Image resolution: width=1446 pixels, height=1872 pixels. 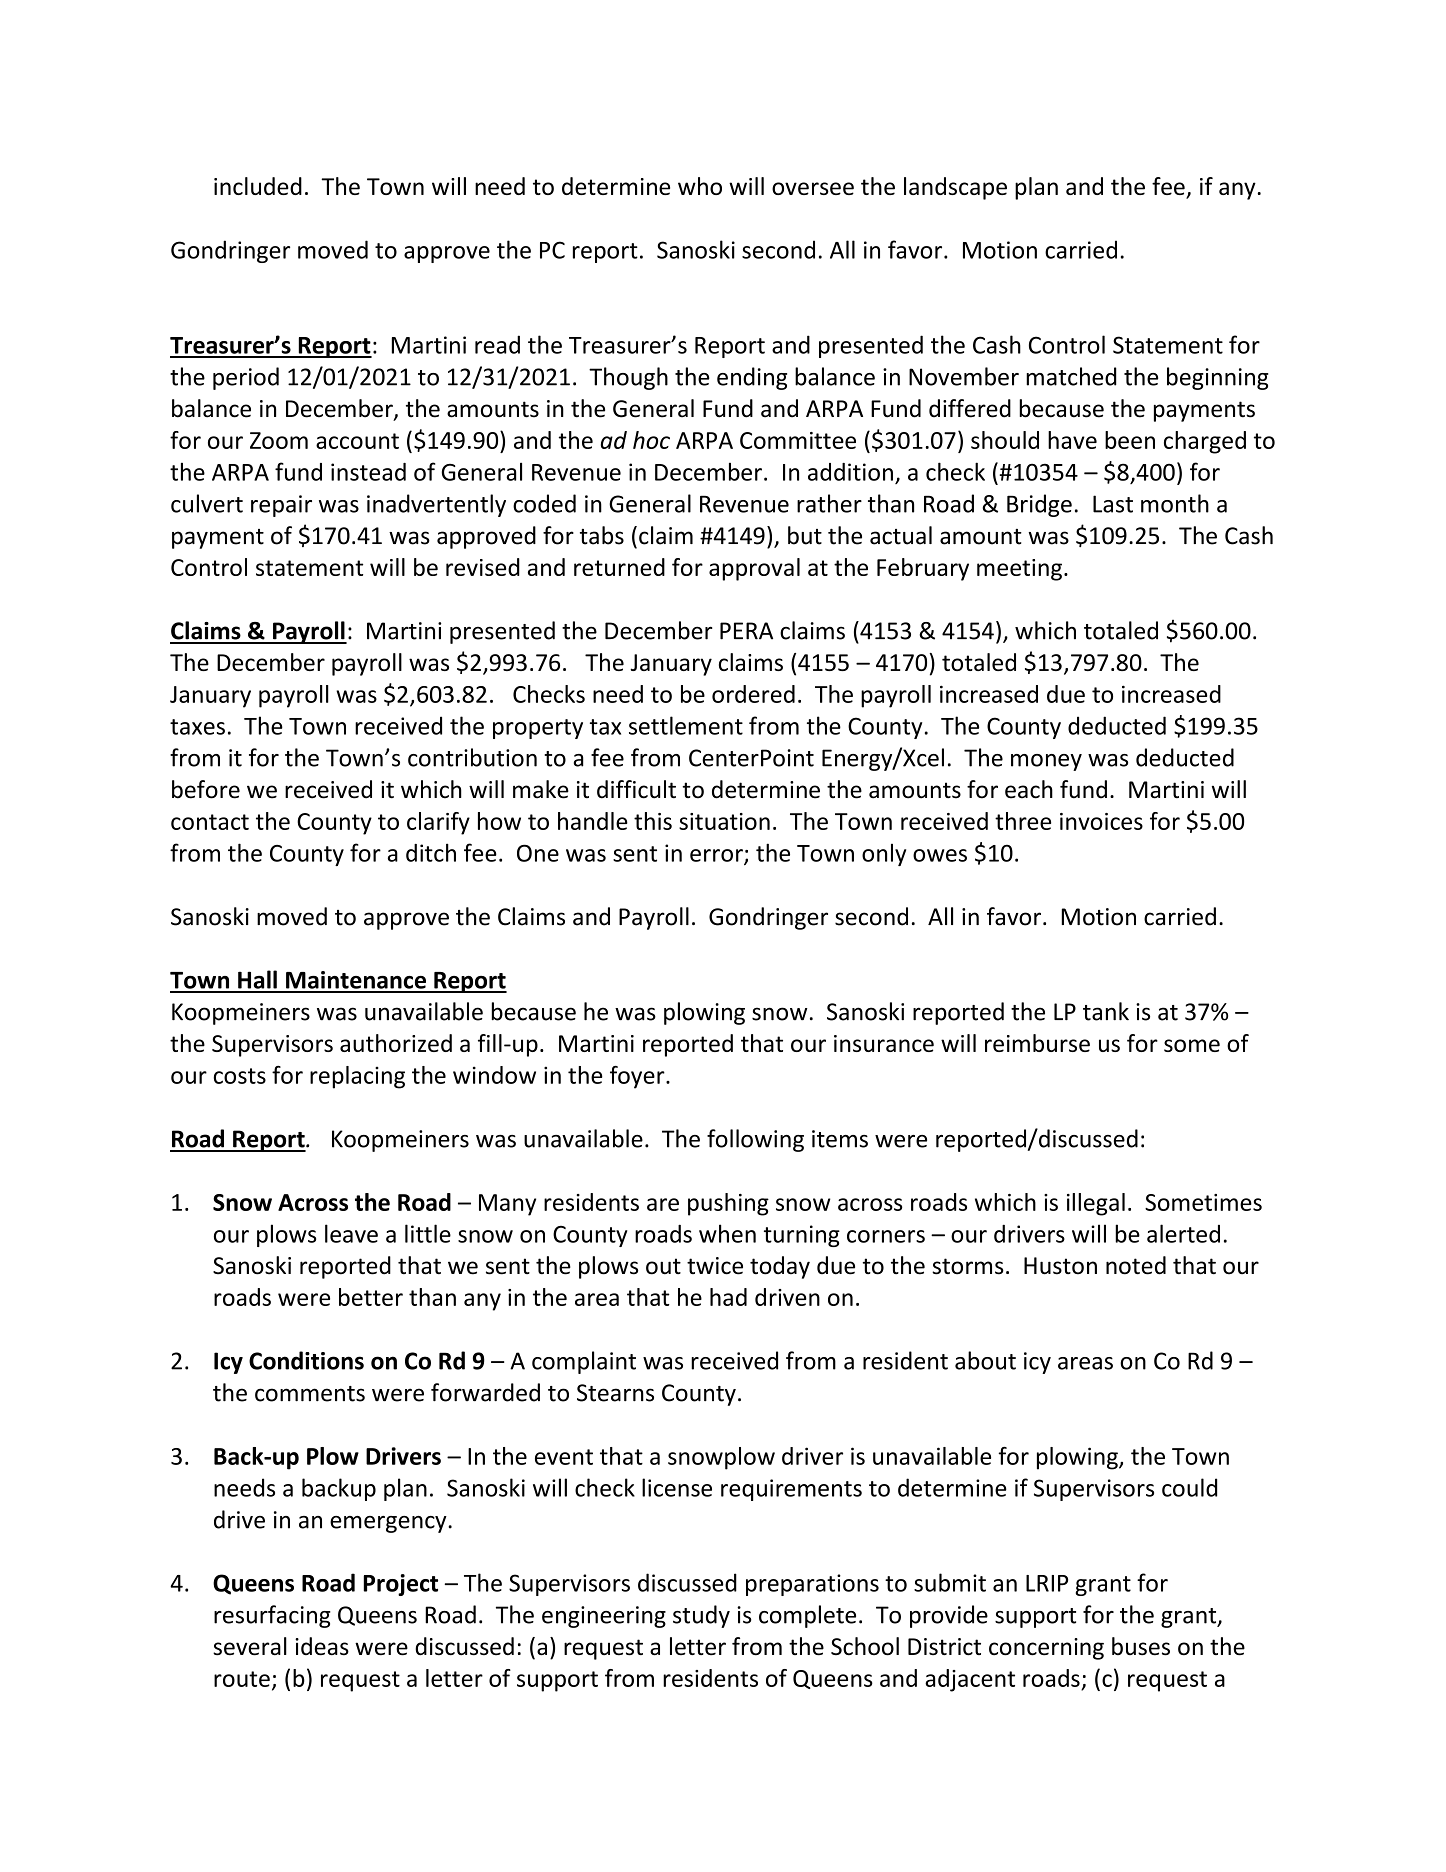 I want to click on ideas, so click(x=322, y=1646).
